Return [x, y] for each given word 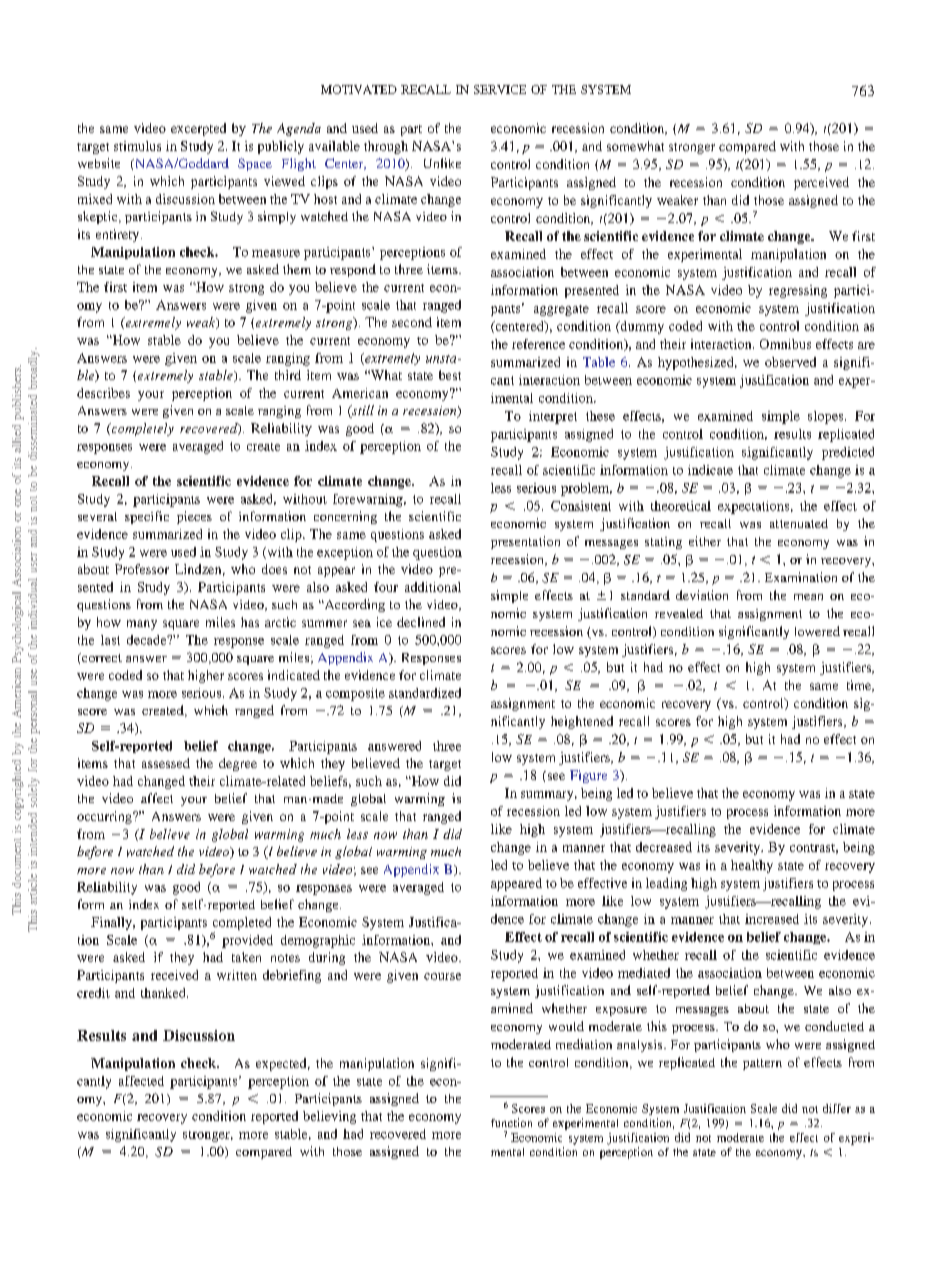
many [142, 625]
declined [421, 622]
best [450, 375]
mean [808, 597]
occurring [105, 817]
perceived [821, 183]
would [566, 1026]
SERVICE [500, 89]
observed [790, 362]
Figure [588, 776]
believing [329, 1117]
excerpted [198, 129]
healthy [752, 866]
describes [103, 393]
